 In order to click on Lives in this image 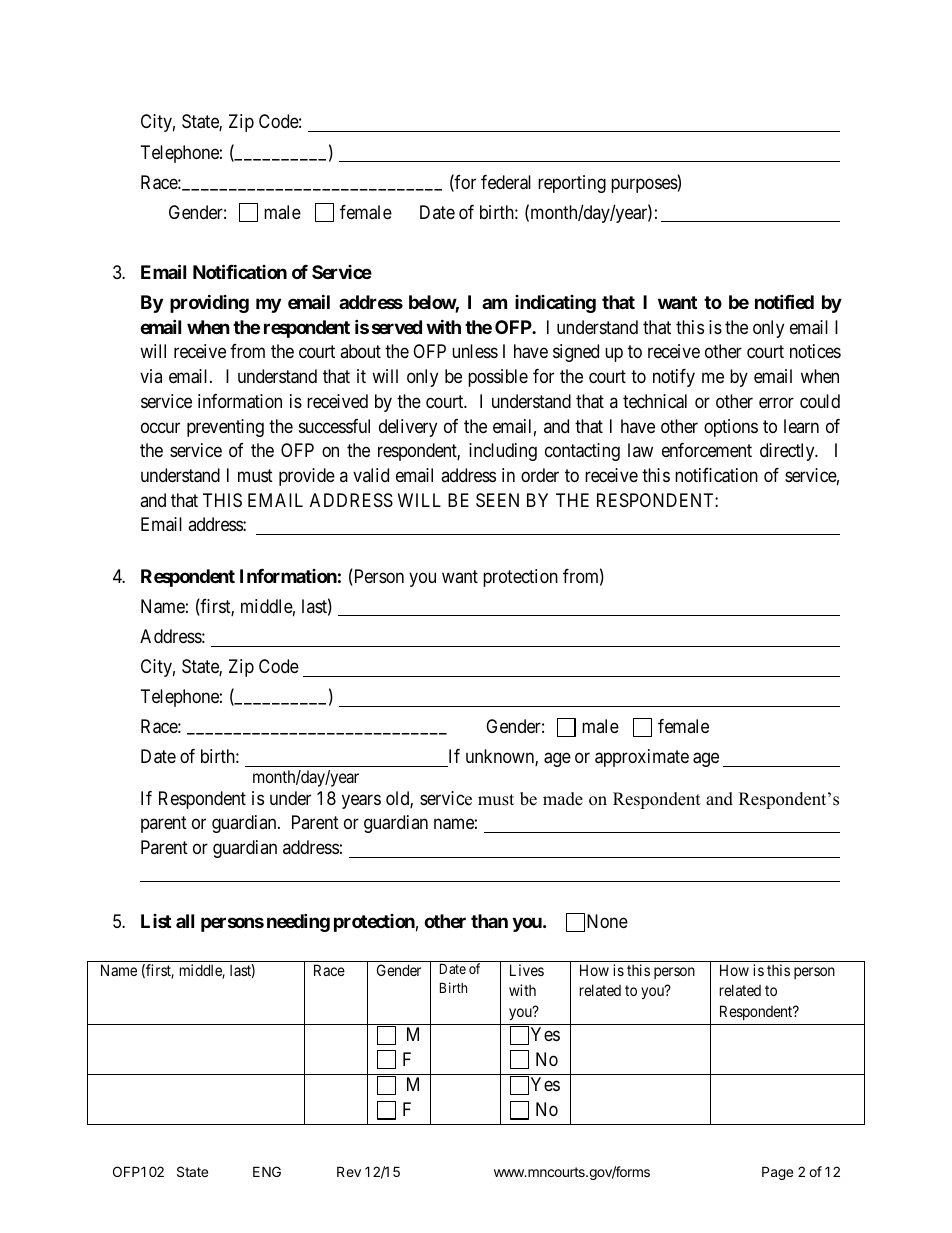, I will do `click(527, 970)`.
